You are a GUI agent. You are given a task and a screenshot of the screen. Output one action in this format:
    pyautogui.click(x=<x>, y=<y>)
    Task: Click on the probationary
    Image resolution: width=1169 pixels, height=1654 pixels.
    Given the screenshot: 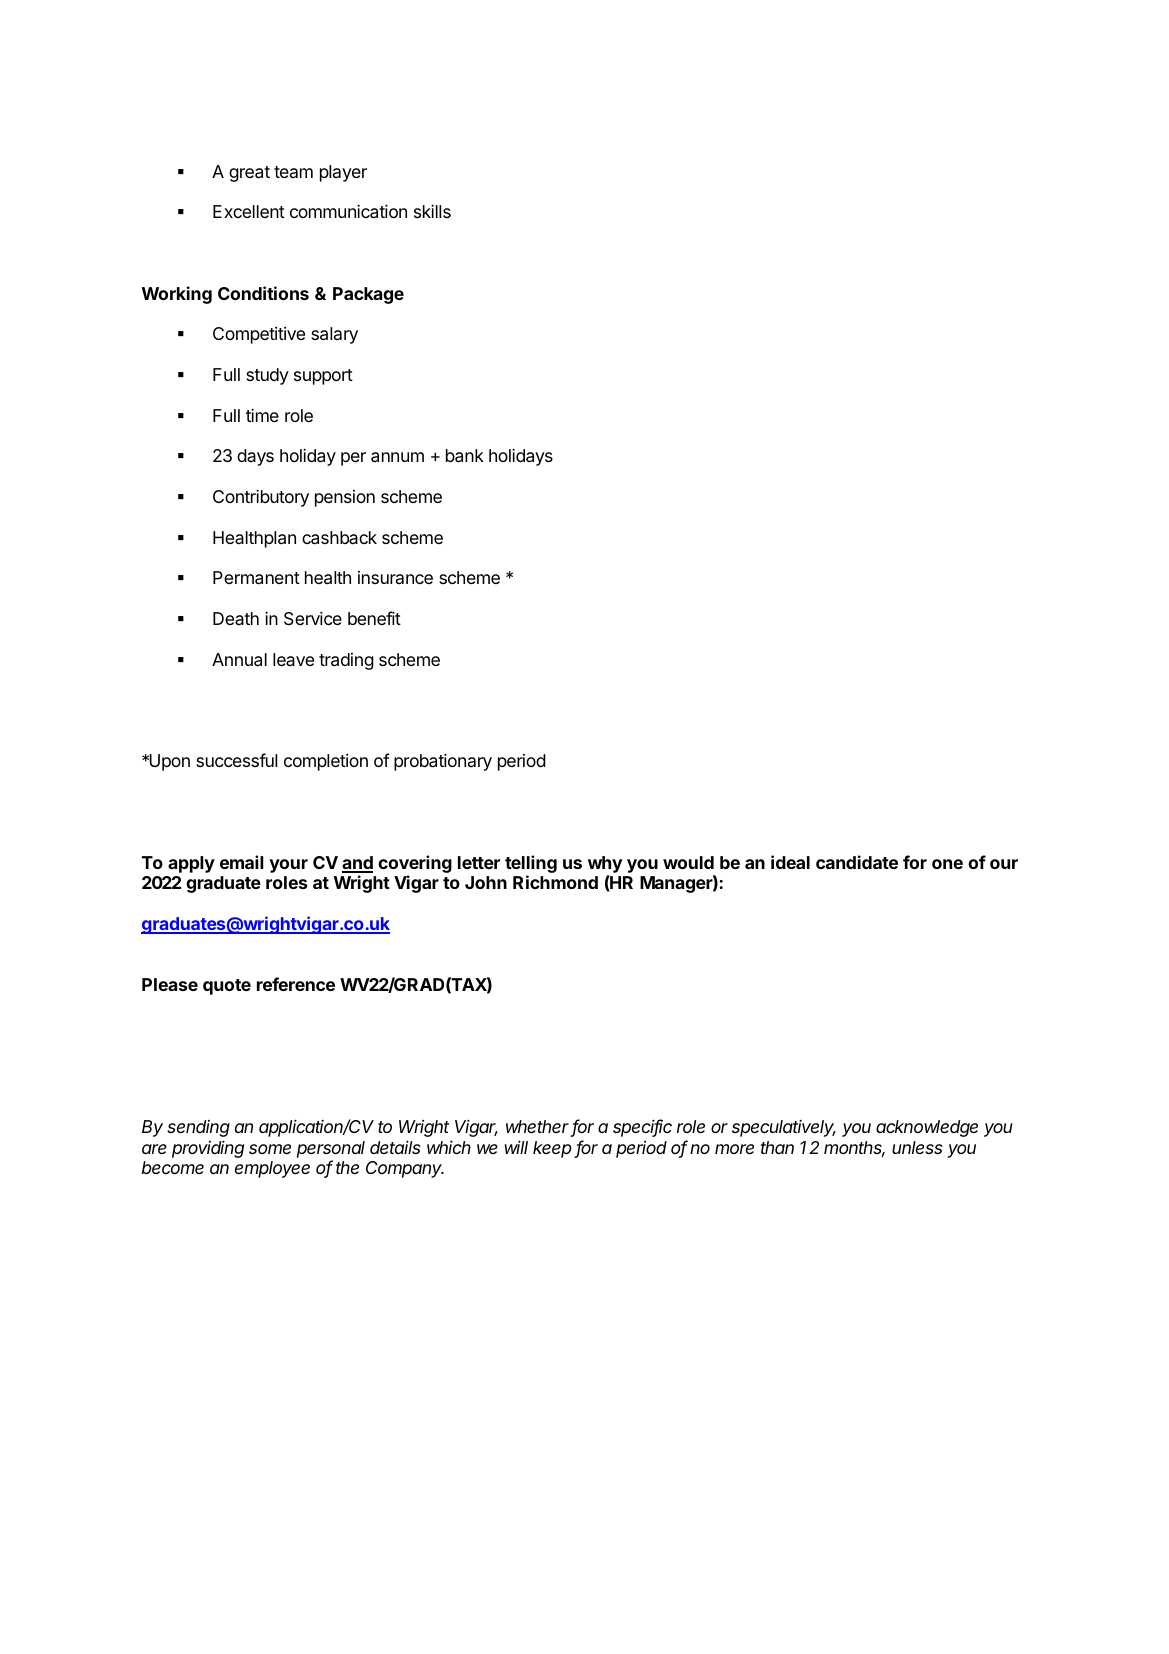 What is the action you would take?
    pyautogui.click(x=443, y=762)
